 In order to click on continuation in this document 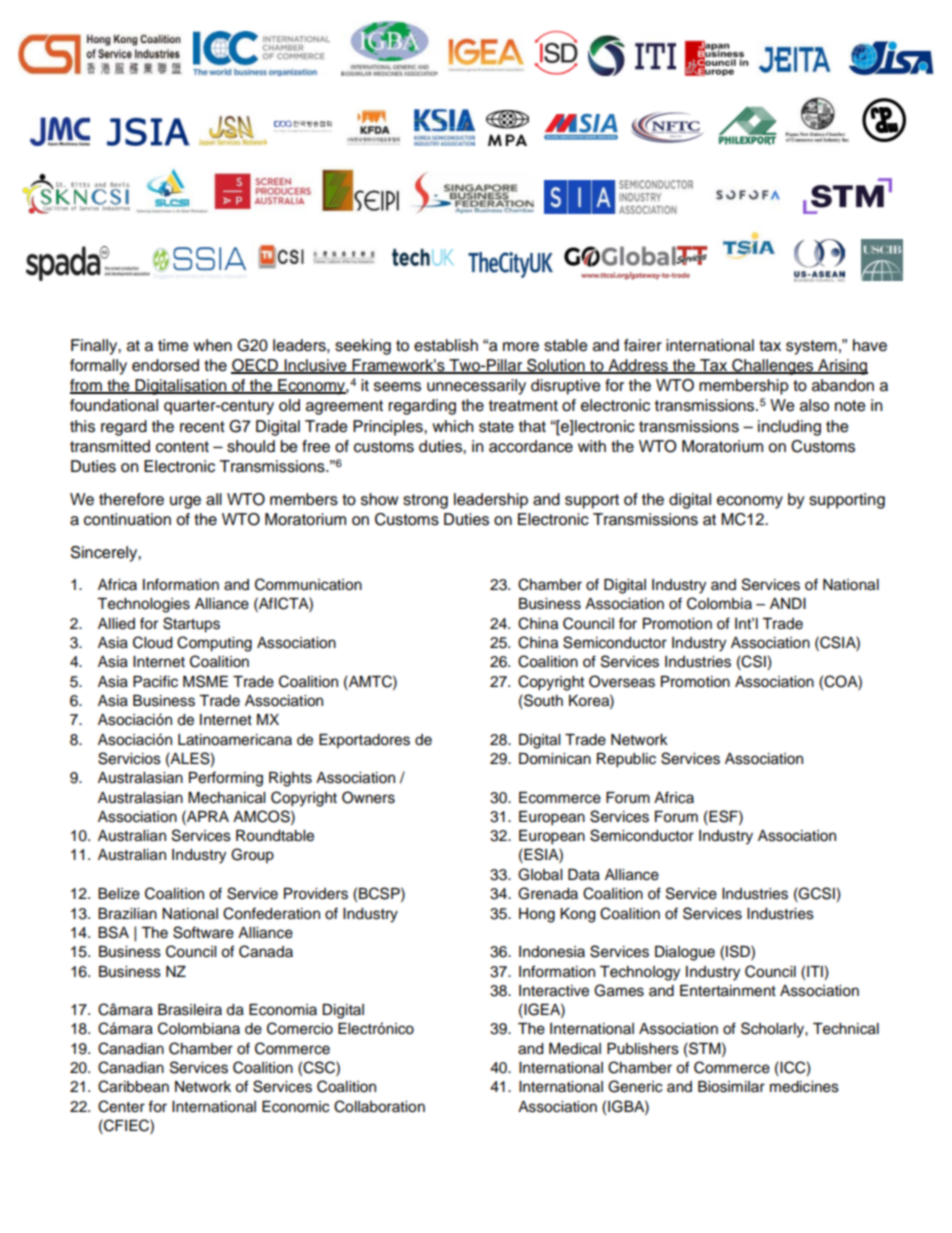, I will do `click(127, 519)`.
